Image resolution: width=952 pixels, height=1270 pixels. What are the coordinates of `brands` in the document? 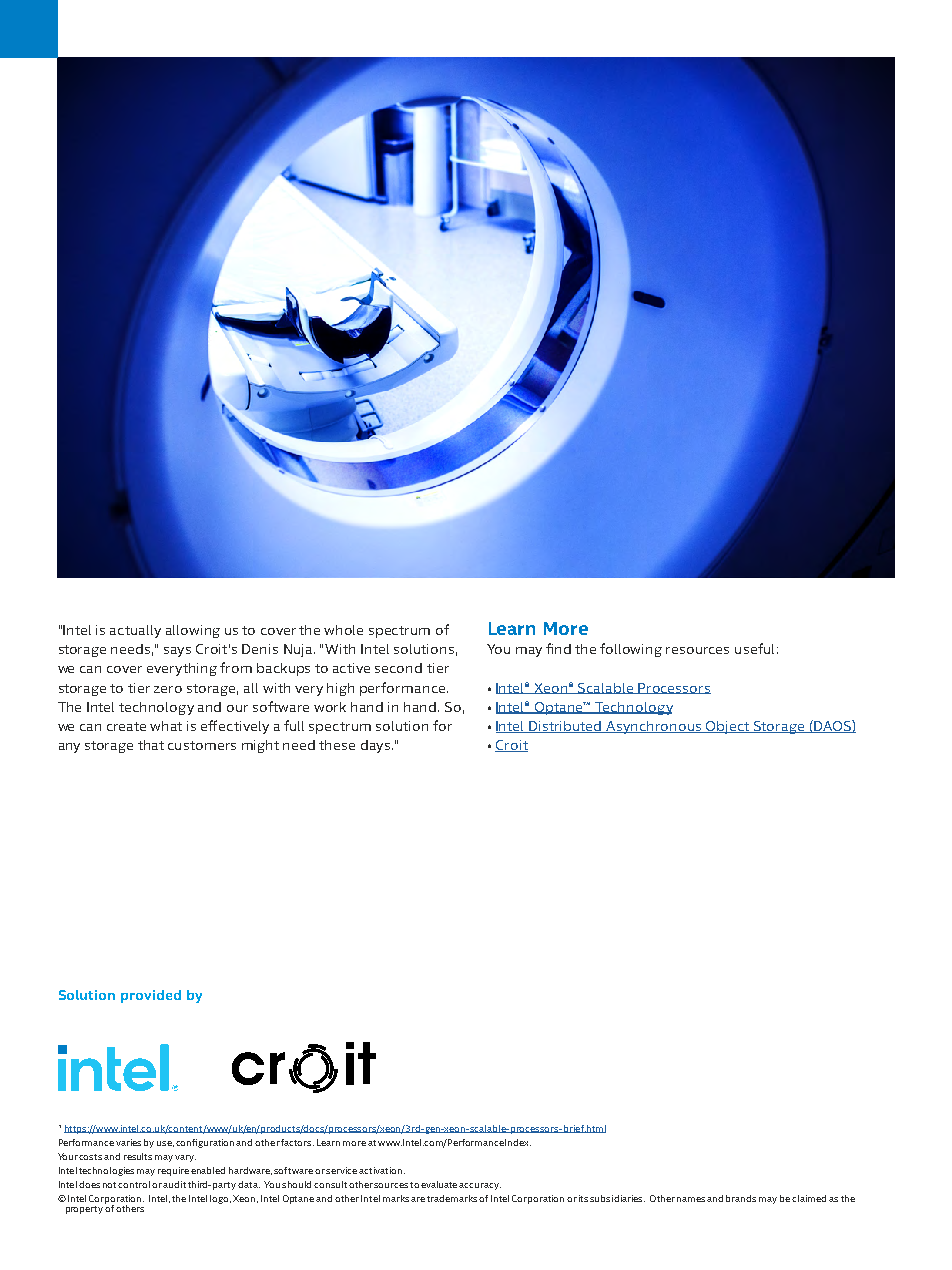 It's located at (741, 1198).
